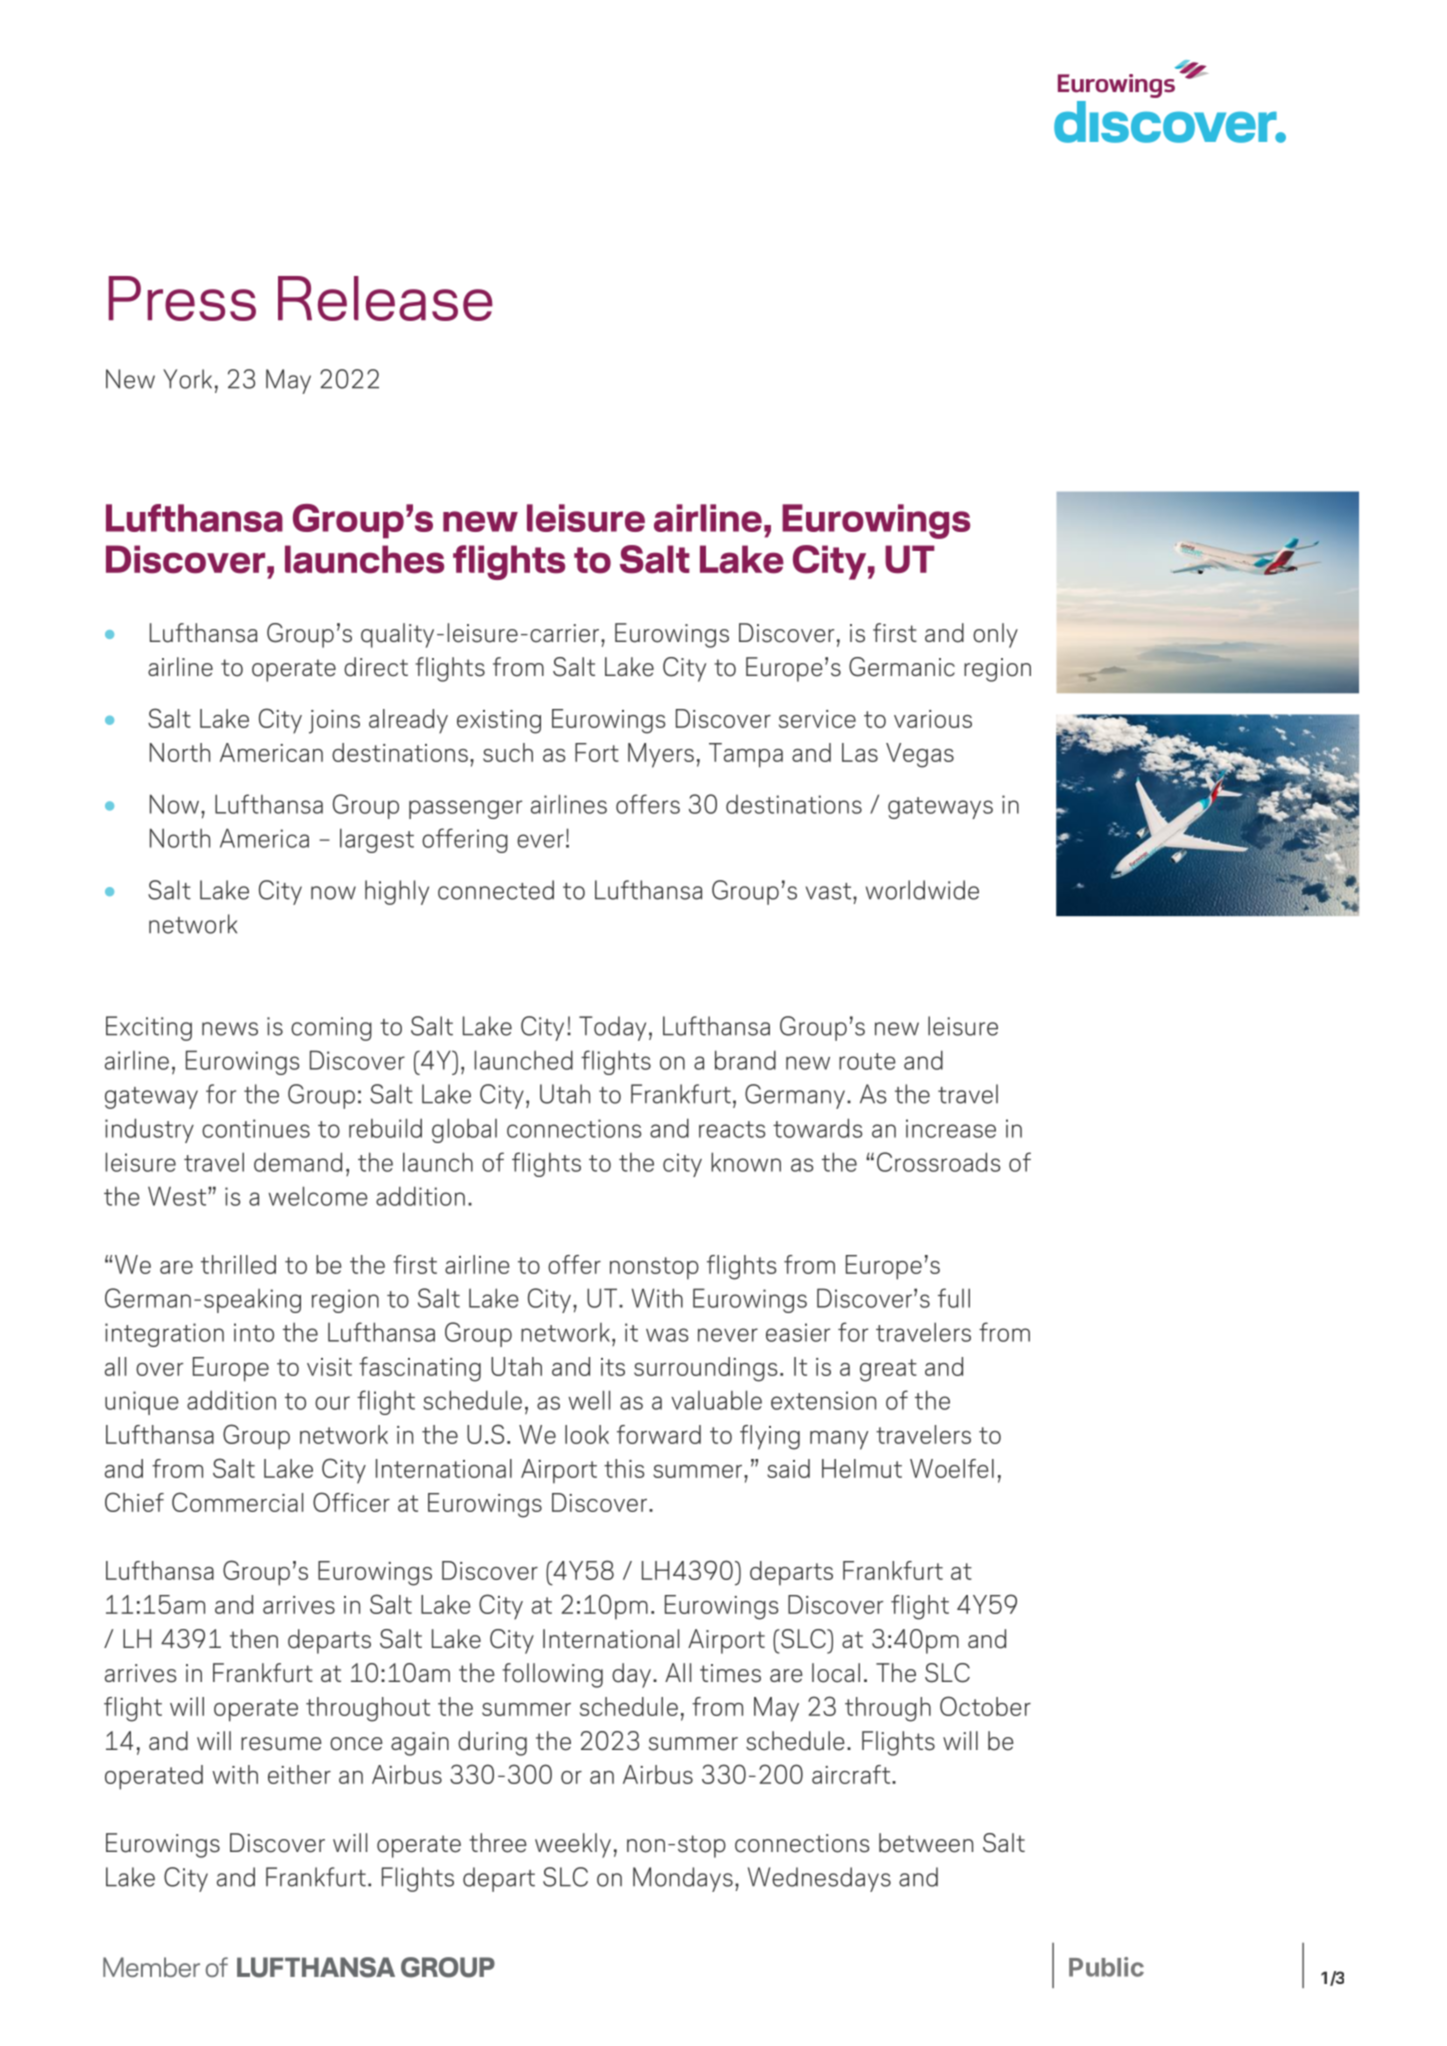  I want to click on Today, so click(612, 1028).
